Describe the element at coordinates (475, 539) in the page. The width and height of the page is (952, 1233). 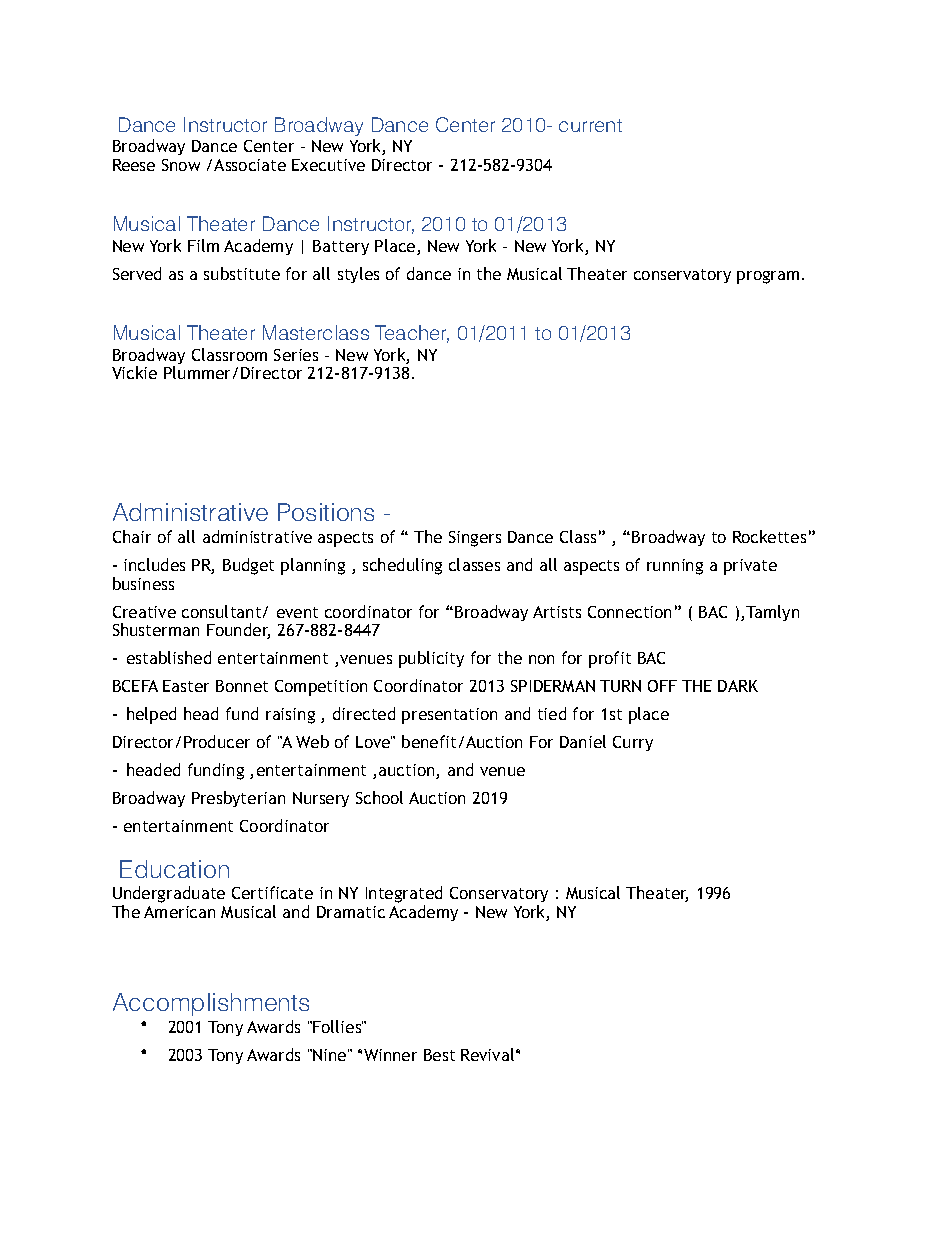
I see `Singers` at that location.
